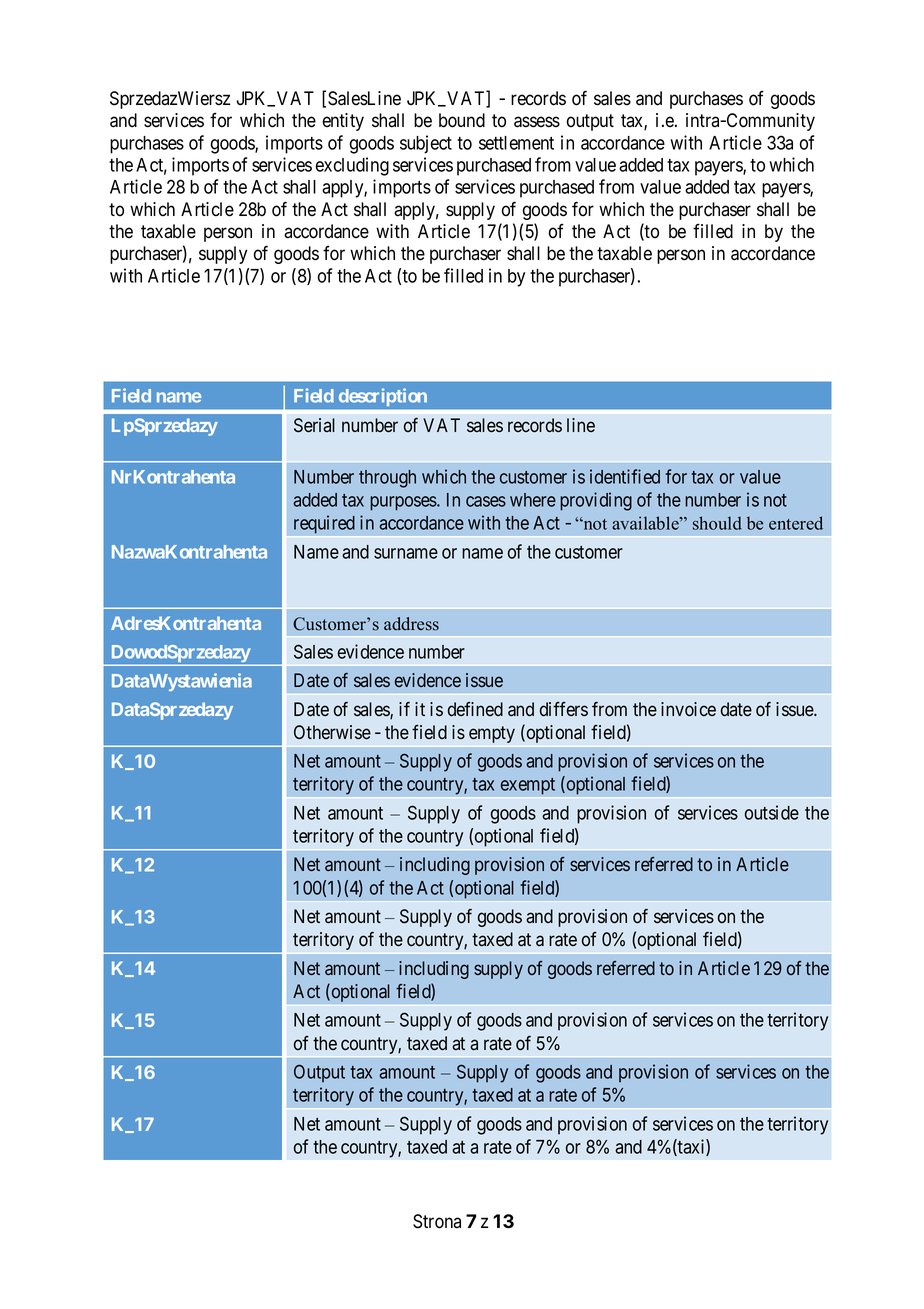  What do you see at coordinates (411, 624) in the document?
I see `address` at bounding box center [411, 624].
